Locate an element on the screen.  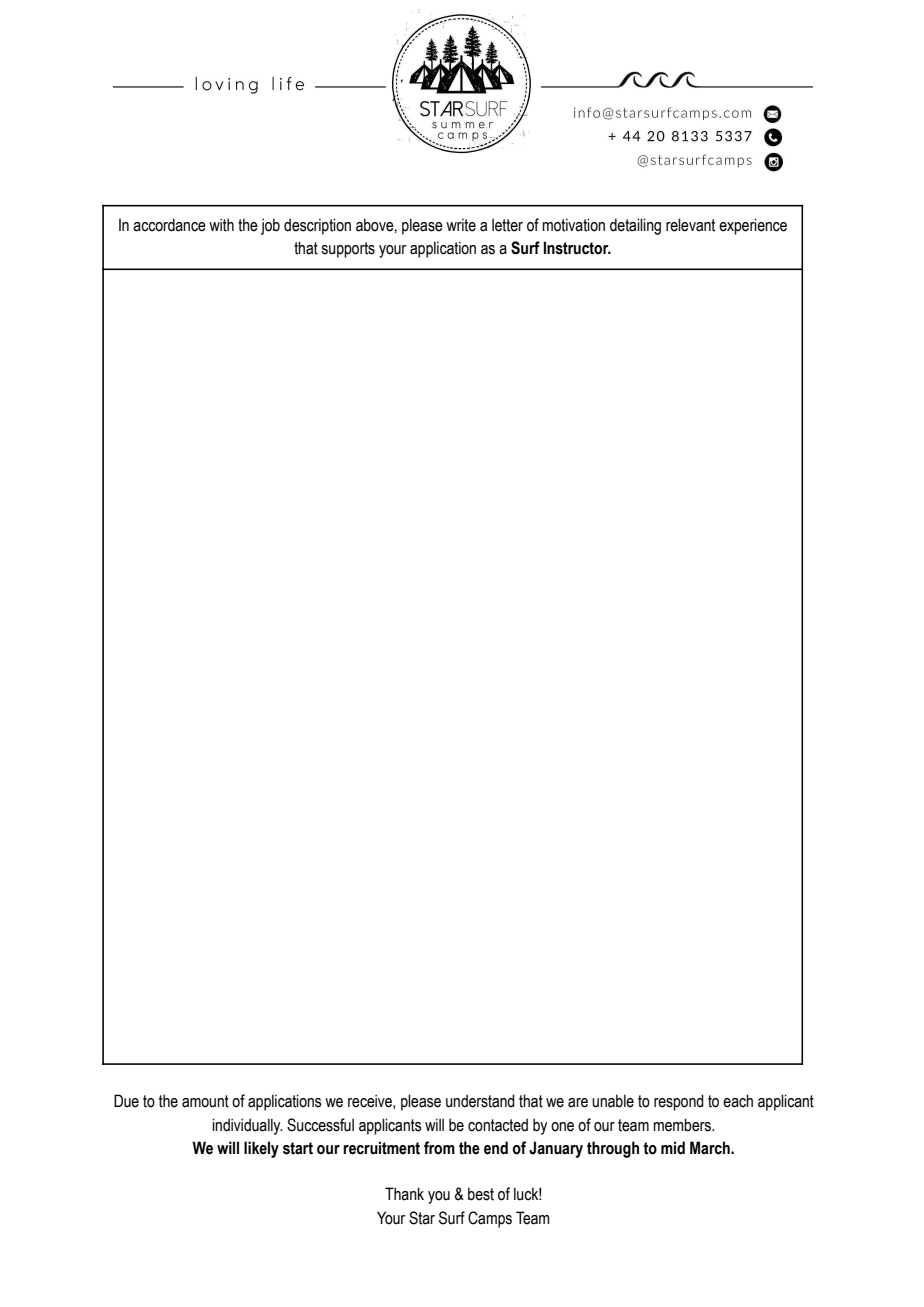
understand is located at coordinates (480, 1101).
